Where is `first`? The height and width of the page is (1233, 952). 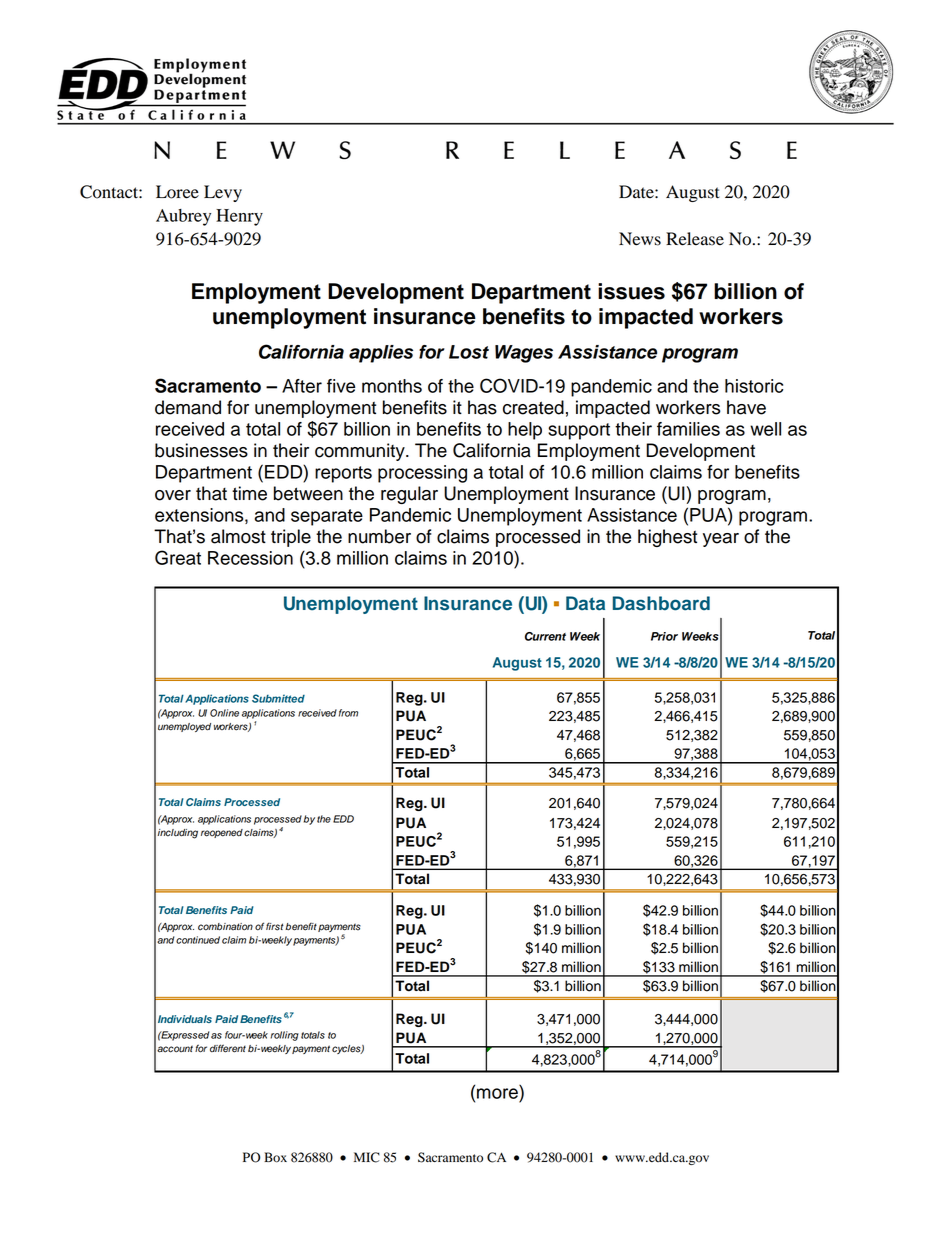
first is located at coordinates (275, 926).
